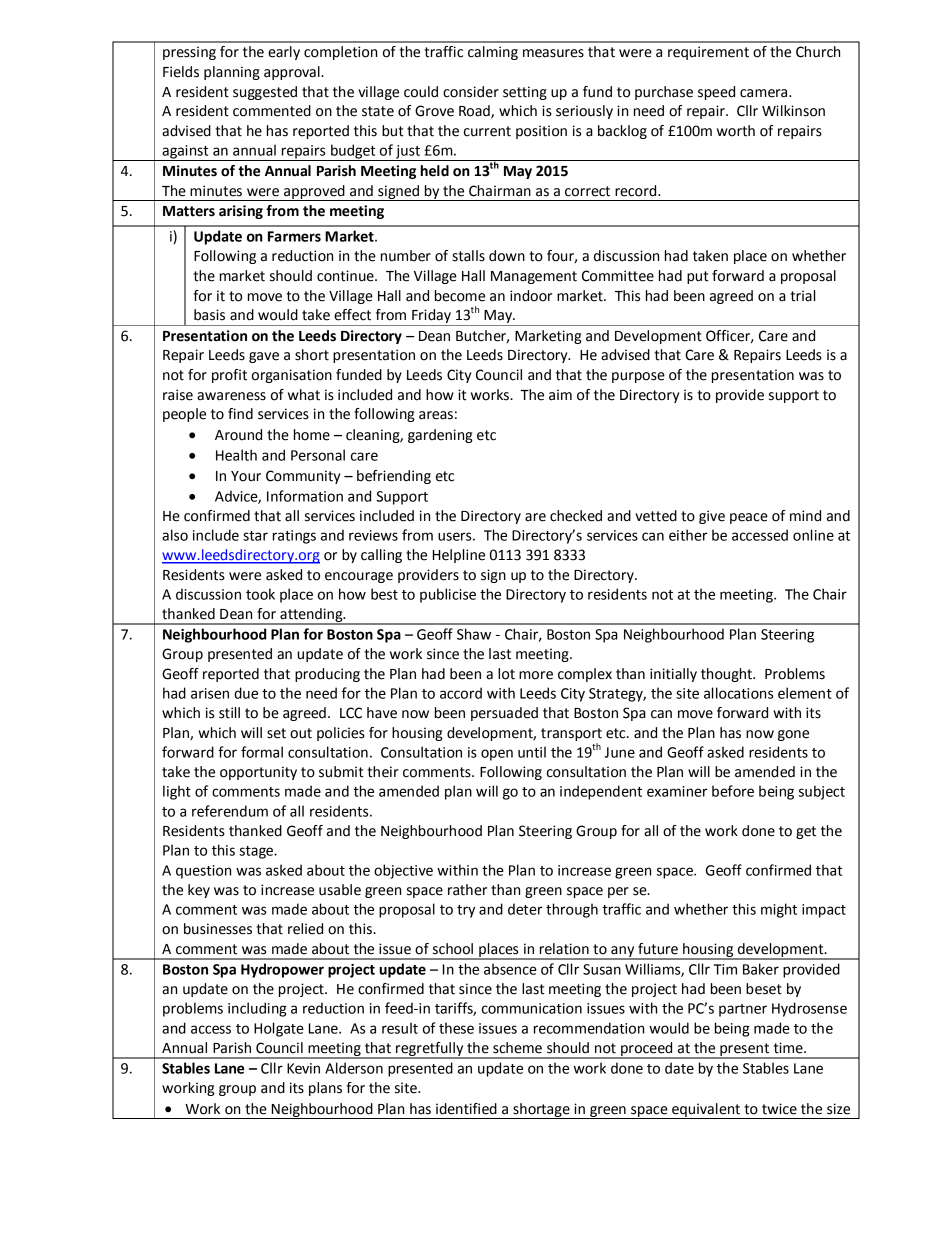 The height and width of the screenshot is (1233, 952). What do you see at coordinates (525, 93) in the screenshot?
I see `setting` at bounding box center [525, 93].
